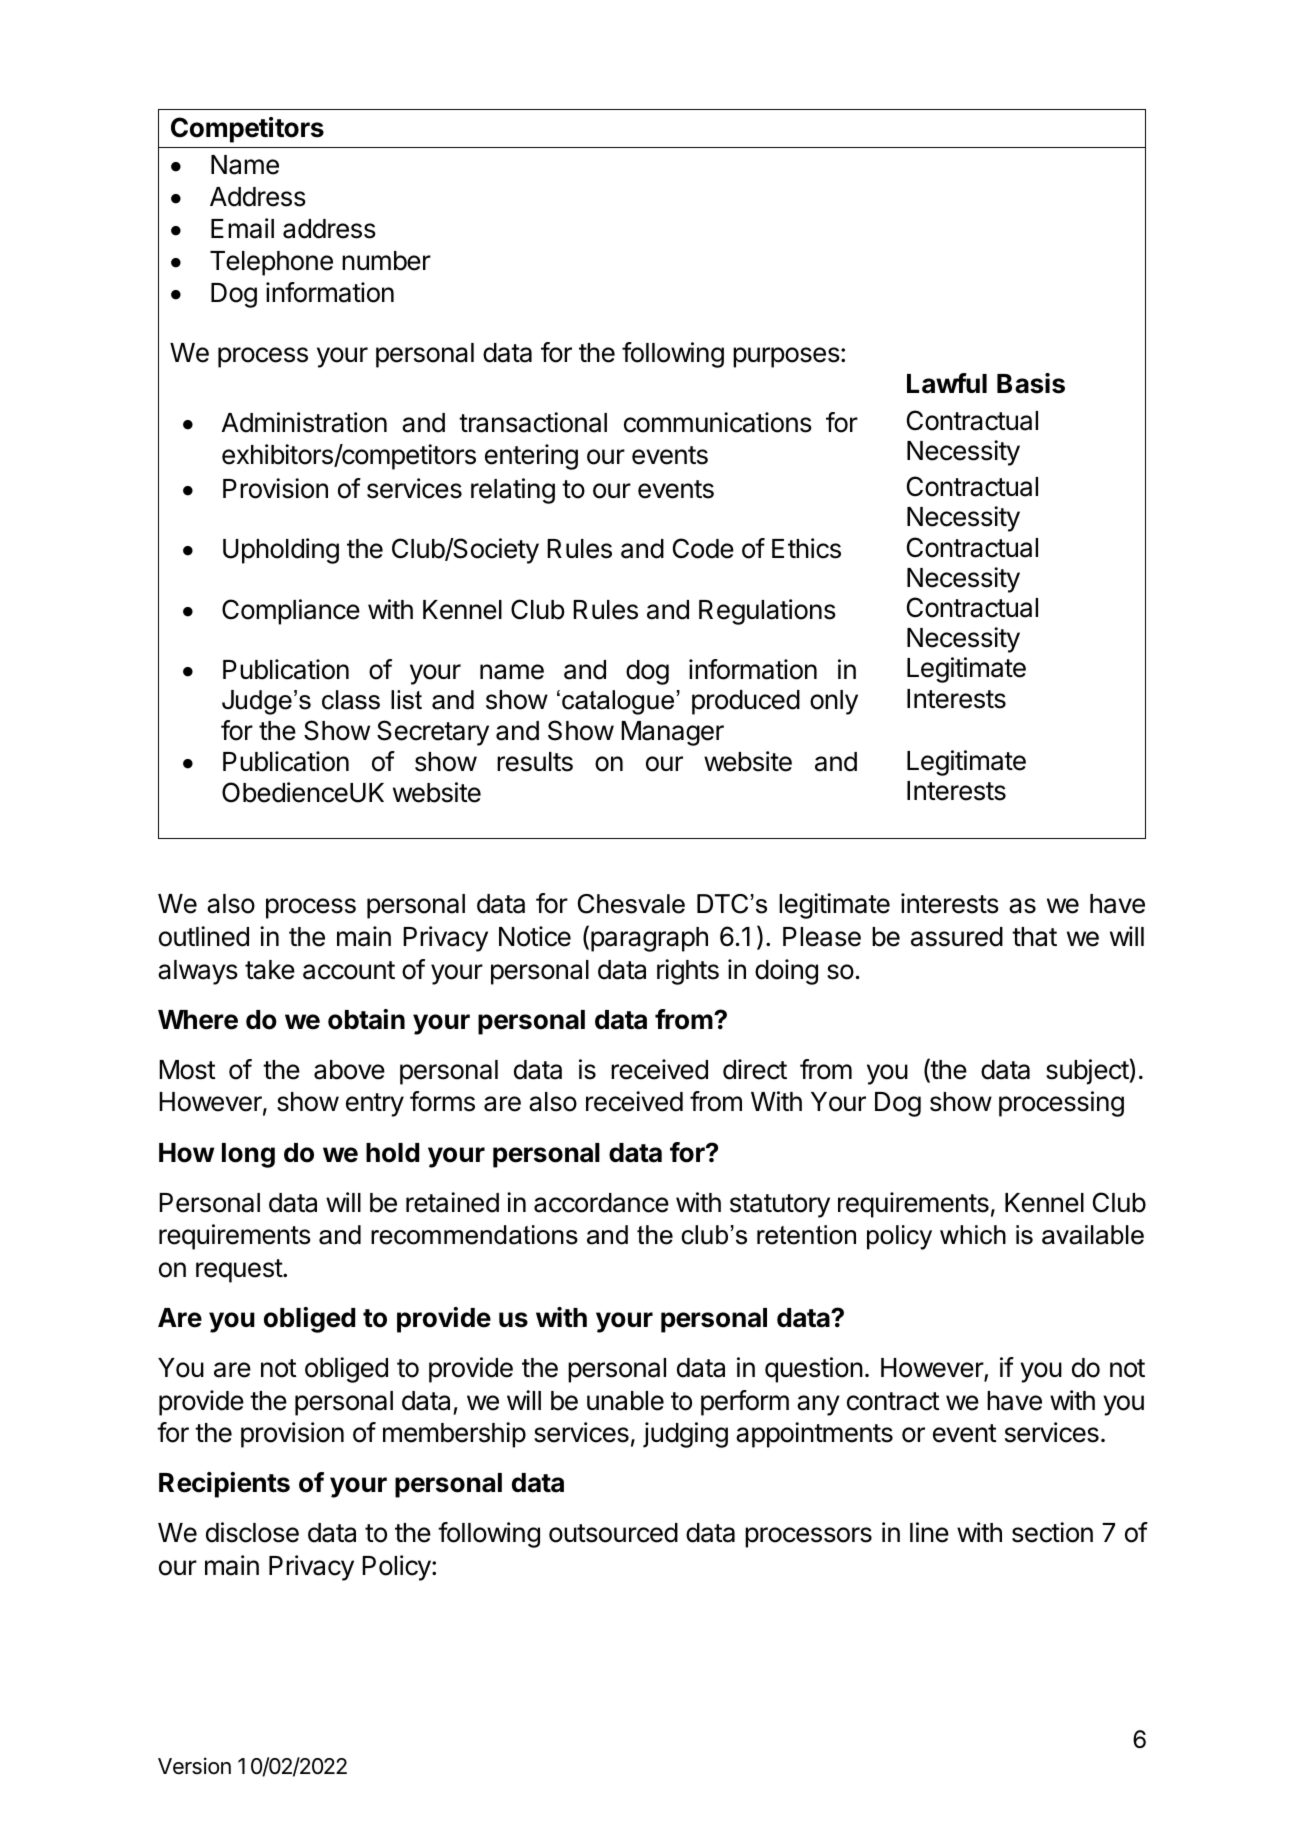 The width and height of the image is (1303, 1843). Describe the element at coordinates (271, 263) in the image. I see `Telephone` at that location.
